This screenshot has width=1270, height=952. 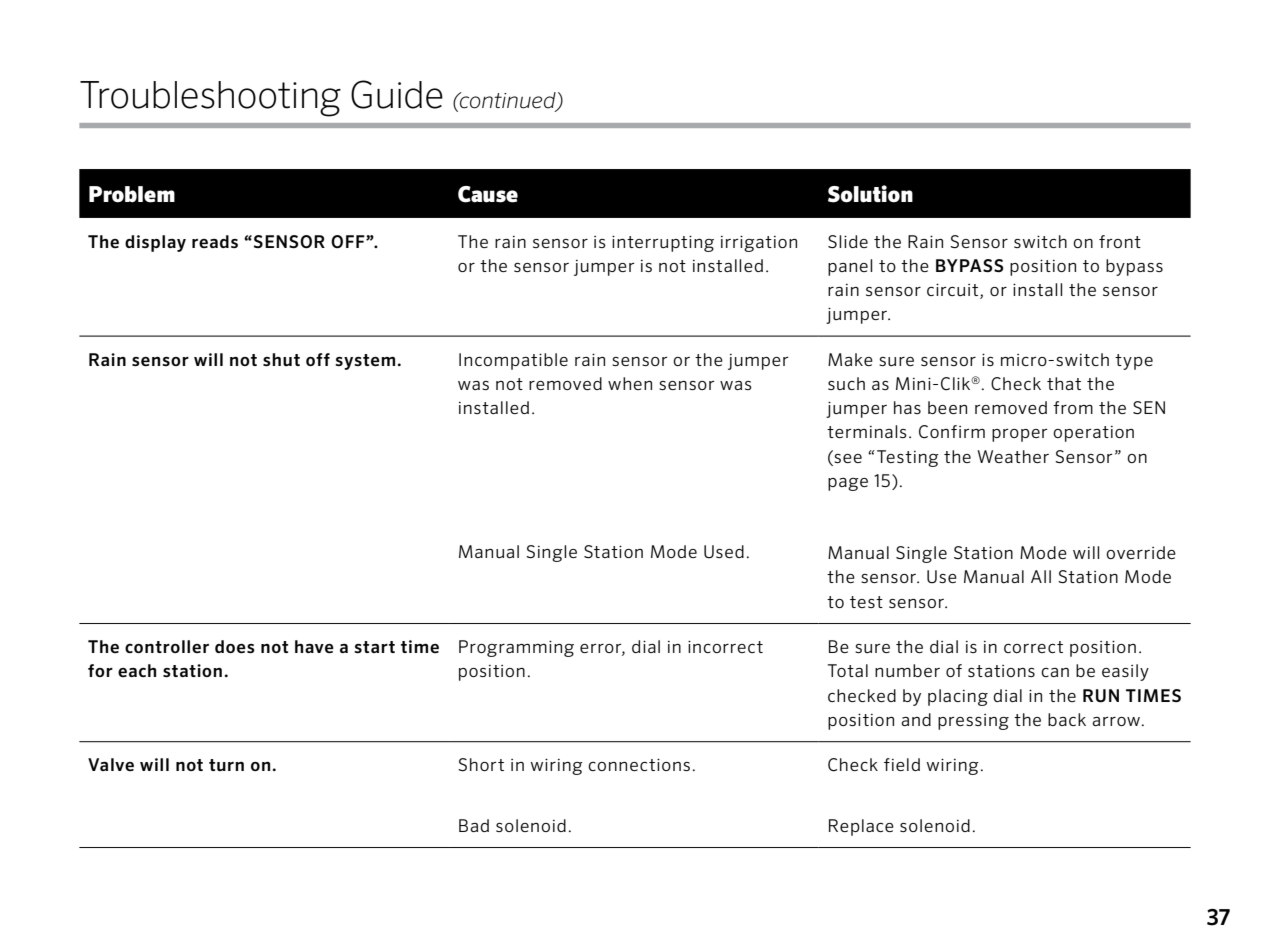 What do you see at coordinates (281, 359) in the screenshot?
I see `shut` at bounding box center [281, 359].
